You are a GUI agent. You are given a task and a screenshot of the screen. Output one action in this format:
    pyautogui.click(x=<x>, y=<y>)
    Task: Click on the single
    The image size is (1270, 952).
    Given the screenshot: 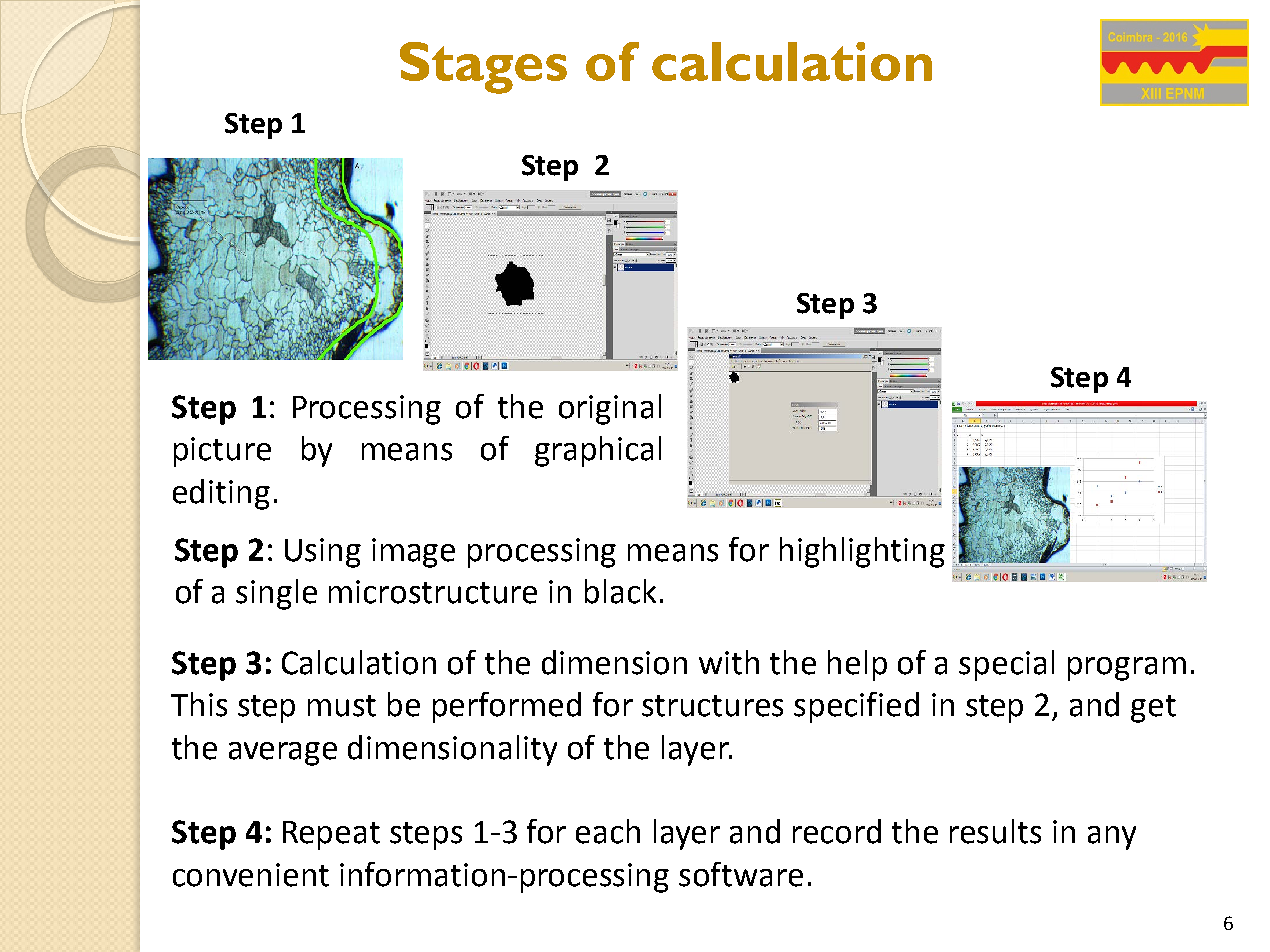 What is the action you would take?
    pyautogui.click(x=276, y=594)
